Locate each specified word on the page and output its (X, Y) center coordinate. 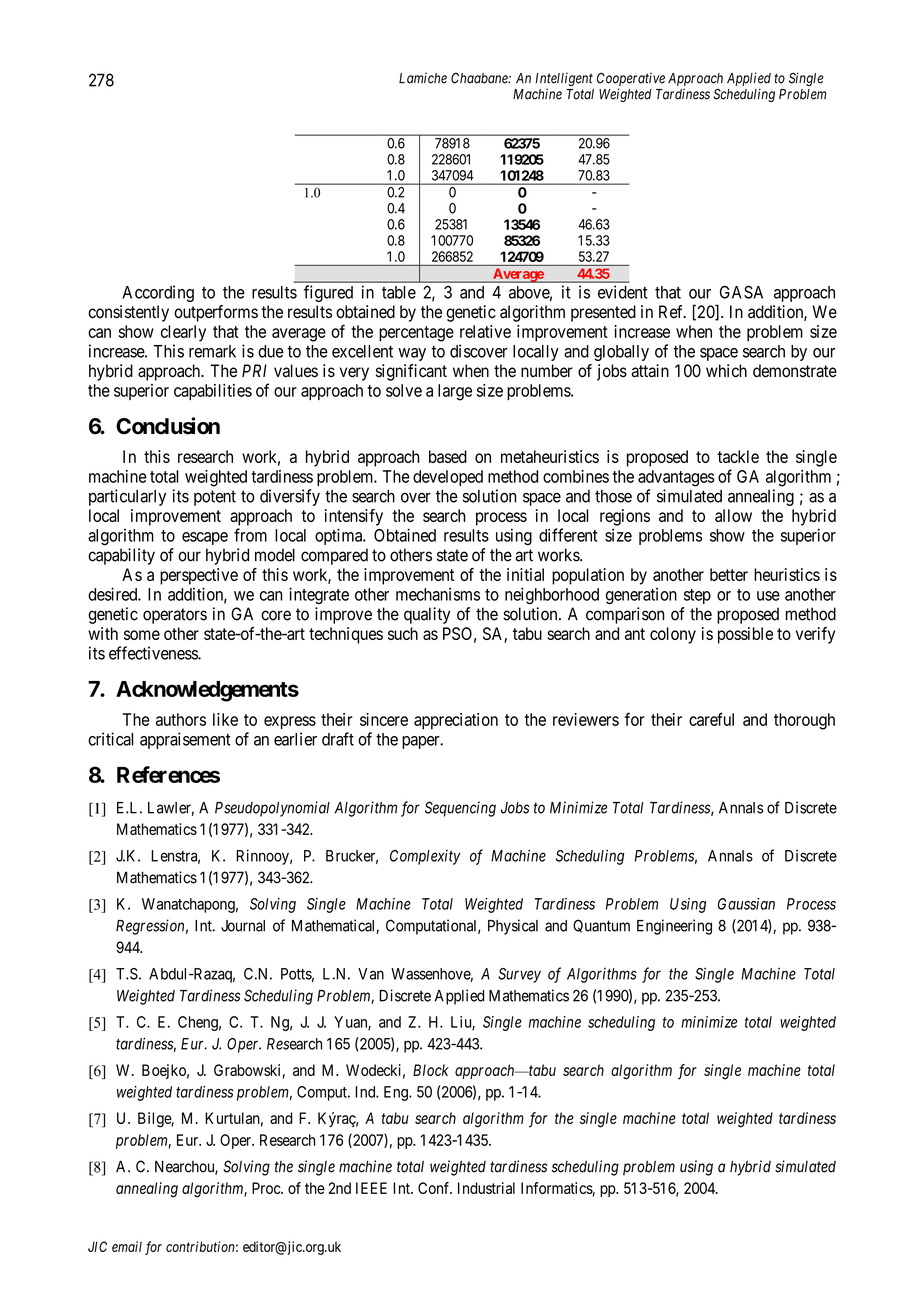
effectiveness (154, 653)
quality (427, 615)
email (127, 1246)
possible (745, 635)
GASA (741, 292)
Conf (435, 1188)
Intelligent (564, 79)
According (158, 293)
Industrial (486, 1188)
